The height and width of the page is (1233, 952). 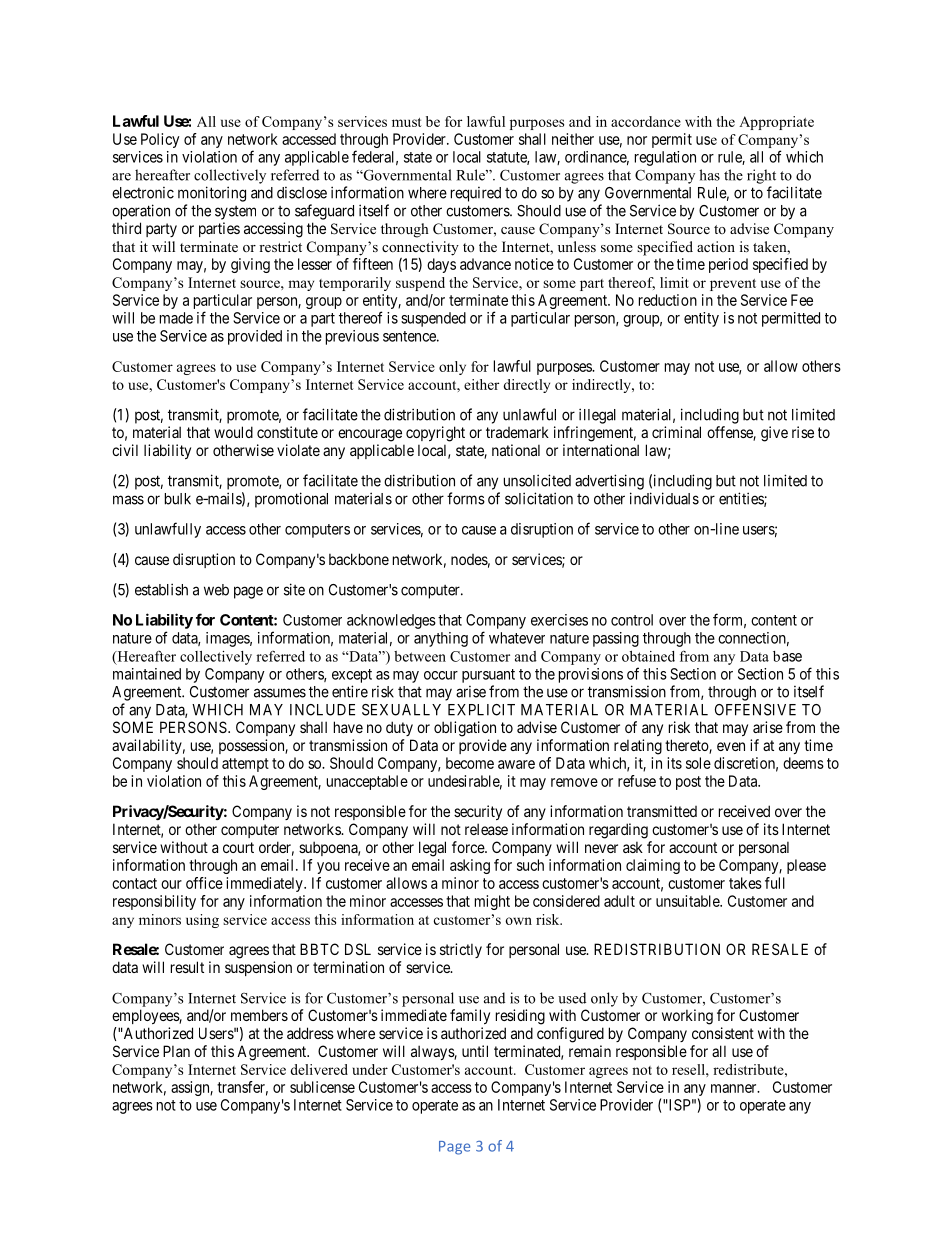 What do you see at coordinates (476, 194) in the page?
I see `required` at bounding box center [476, 194].
